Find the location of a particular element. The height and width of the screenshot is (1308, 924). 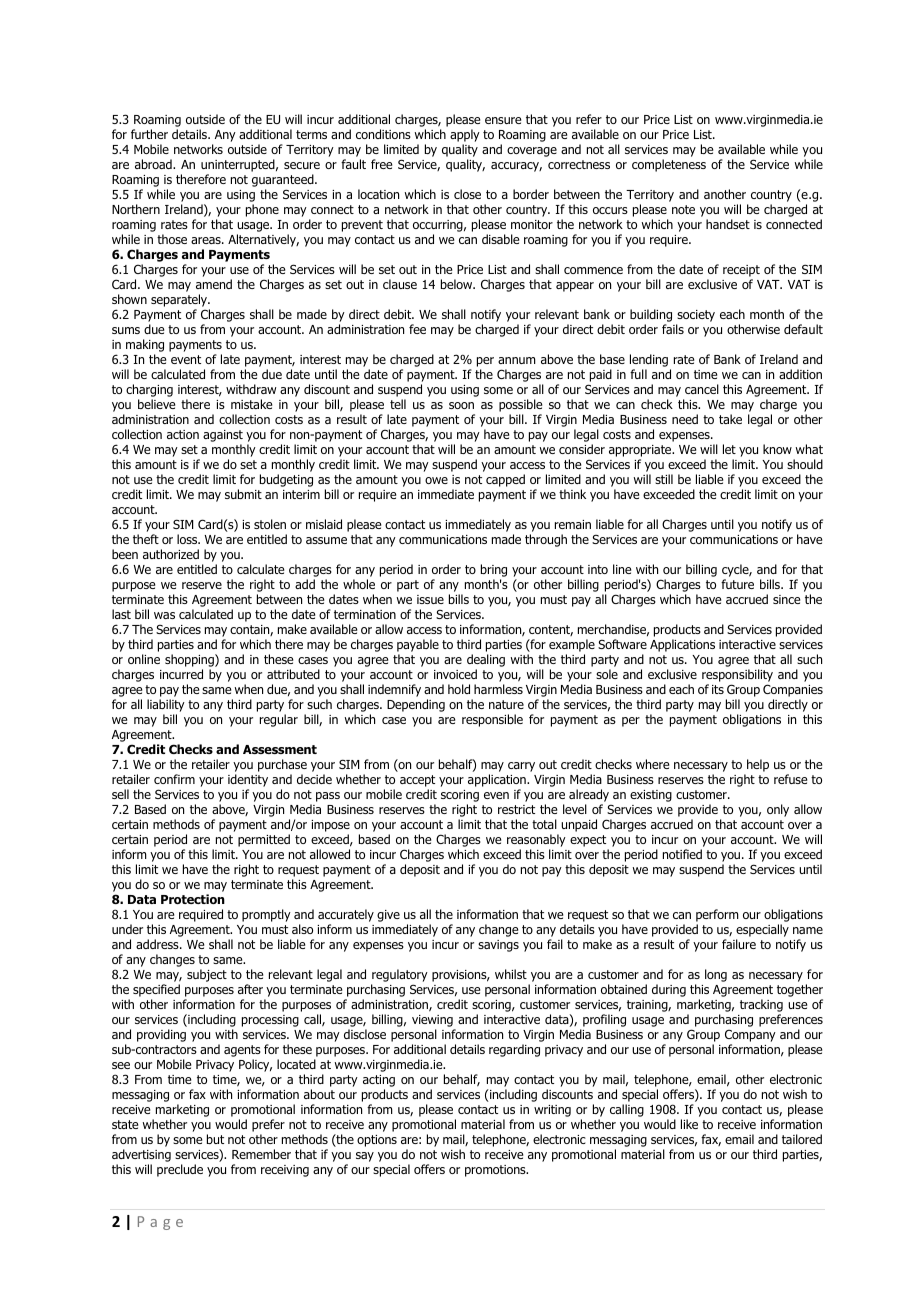

was is located at coordinates (164, 615).
